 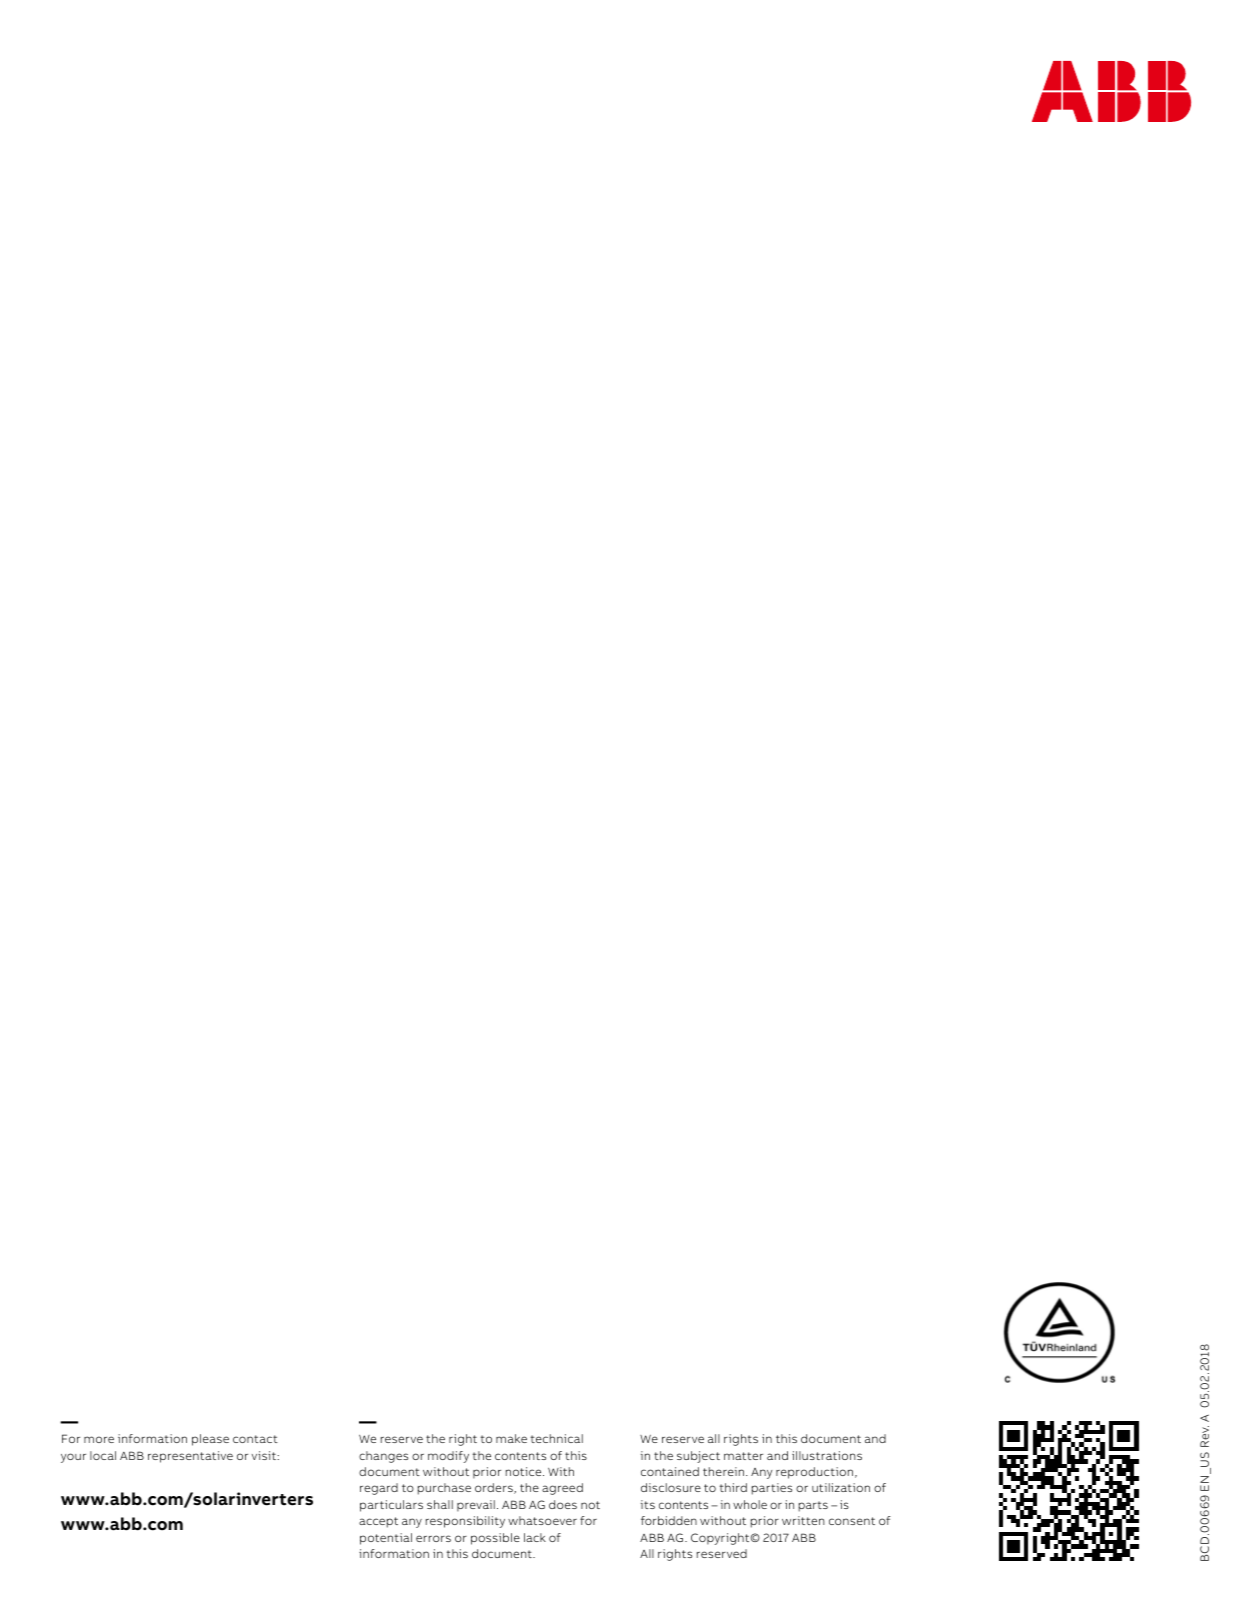 I want to click on errors, so click(x=433, y=1538).
